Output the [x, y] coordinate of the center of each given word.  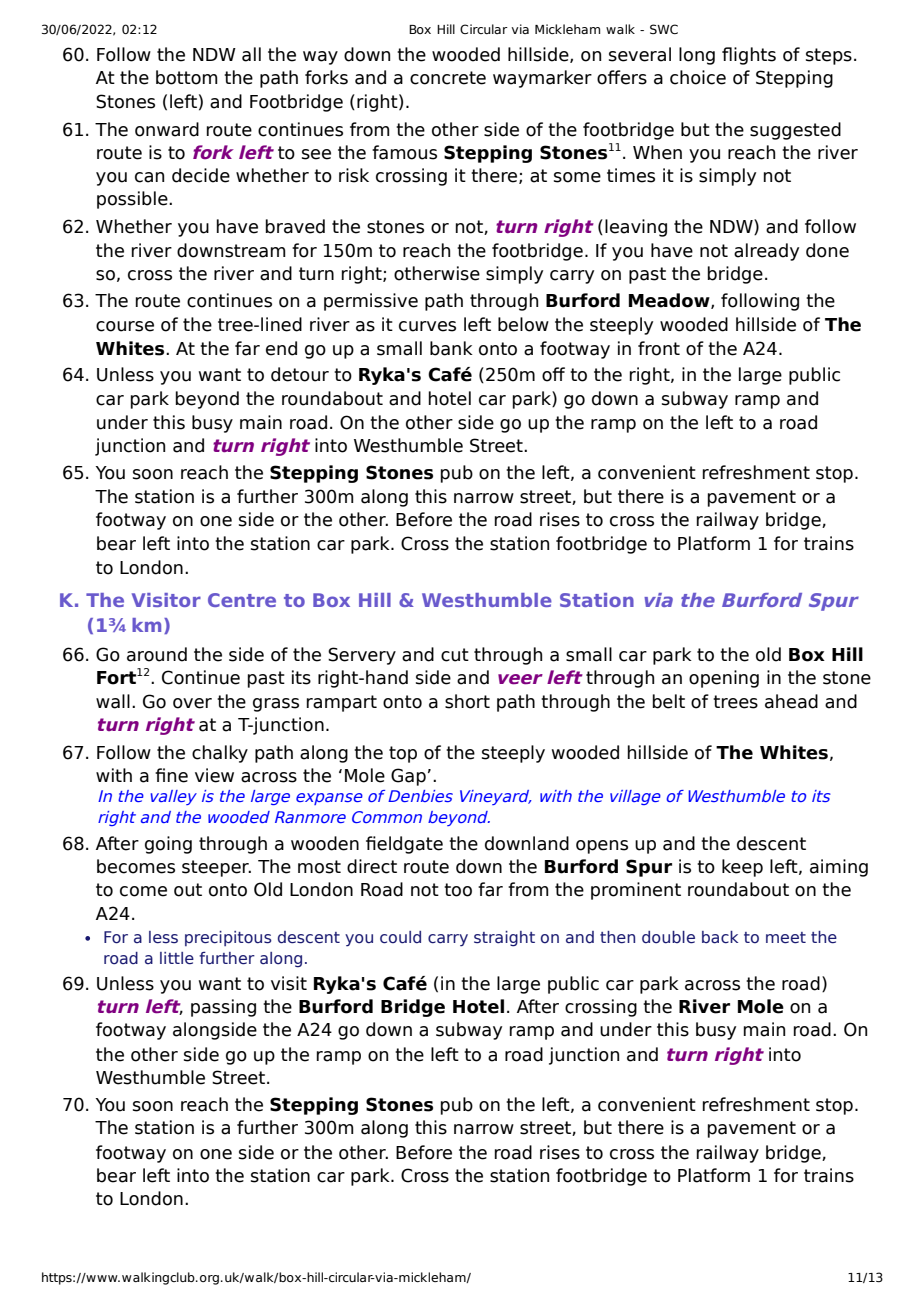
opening [724, 679]
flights [749, 56]
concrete [448, 78]
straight [504, 939]
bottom [187, 77]
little [177, 958]
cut [455, 655]
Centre [242, 600]
